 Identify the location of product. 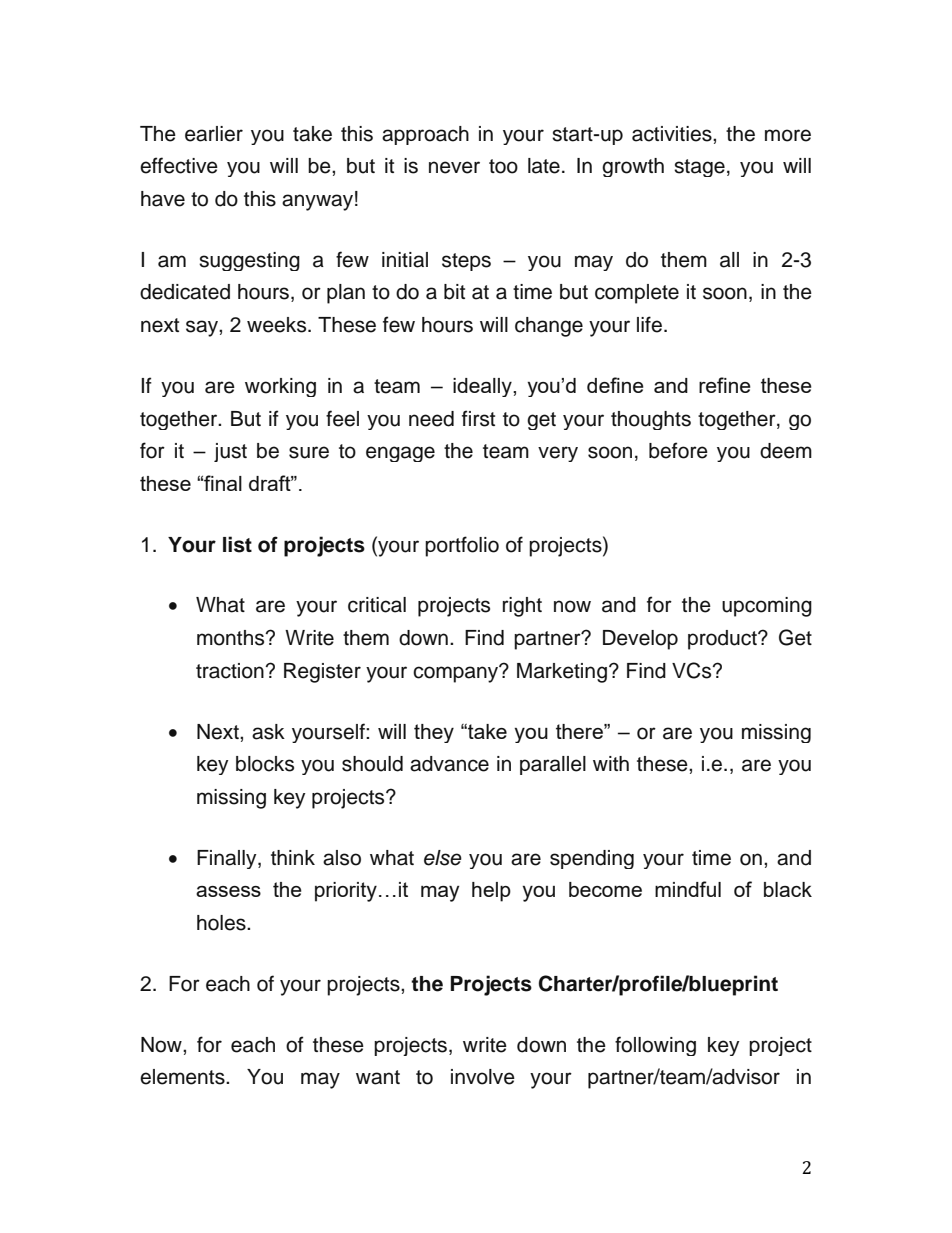
(723, 640).
